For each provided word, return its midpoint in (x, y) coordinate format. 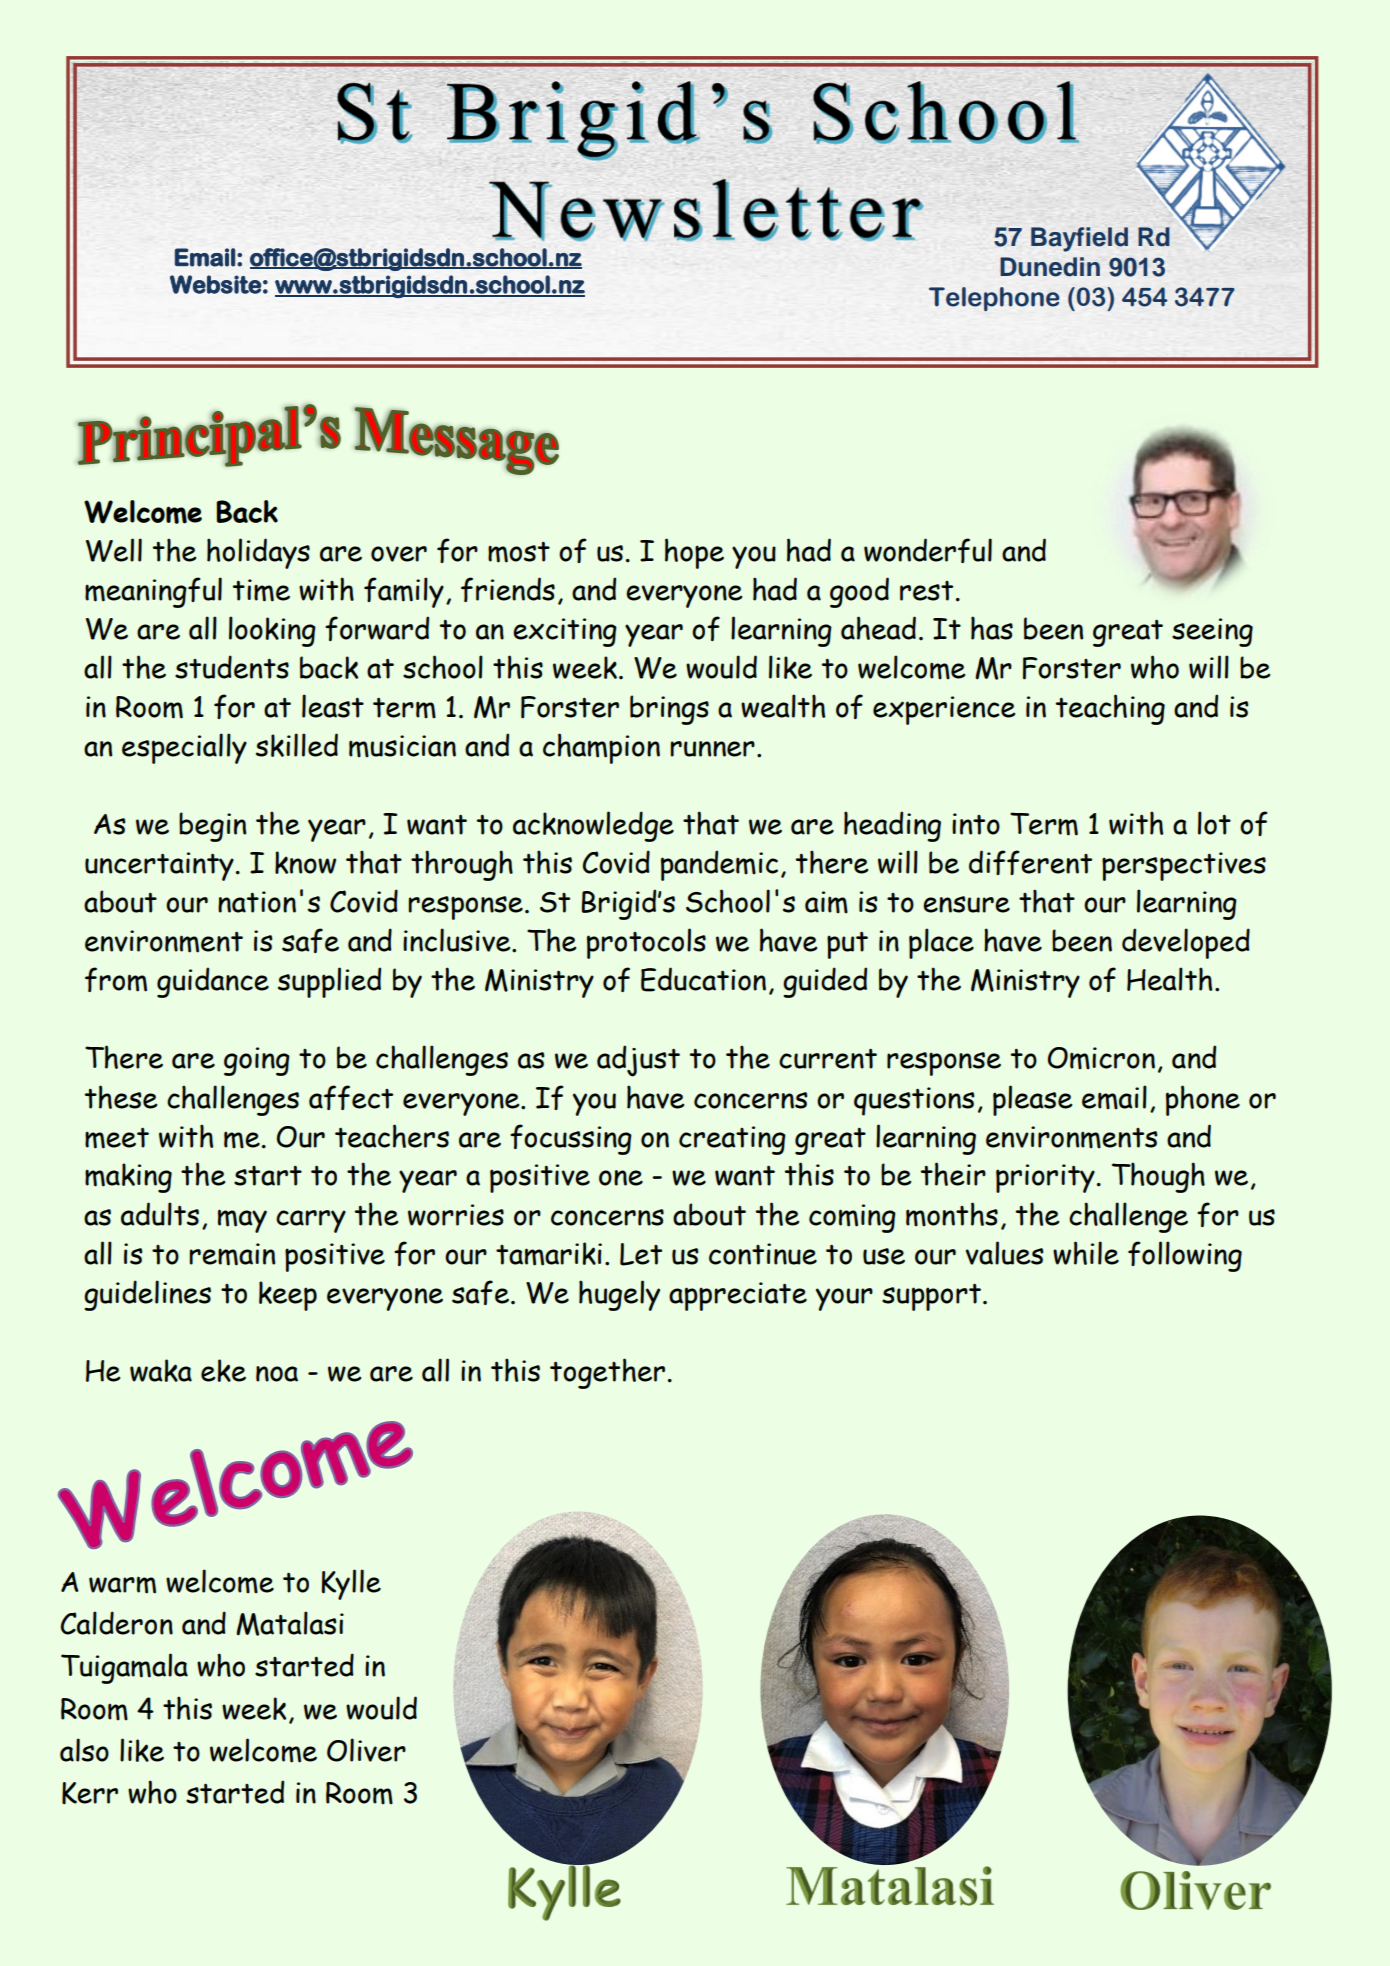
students (232, 667)
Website (215, 284)
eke (223, 1370)
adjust (638, 1061)
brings (669, 710)
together (607, 1373)
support (931, 1297)
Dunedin (1050, 267)
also (84, 1750)
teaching (1110, 709)
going (257, 1061)
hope (694, 553)
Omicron (1101, 1058)
